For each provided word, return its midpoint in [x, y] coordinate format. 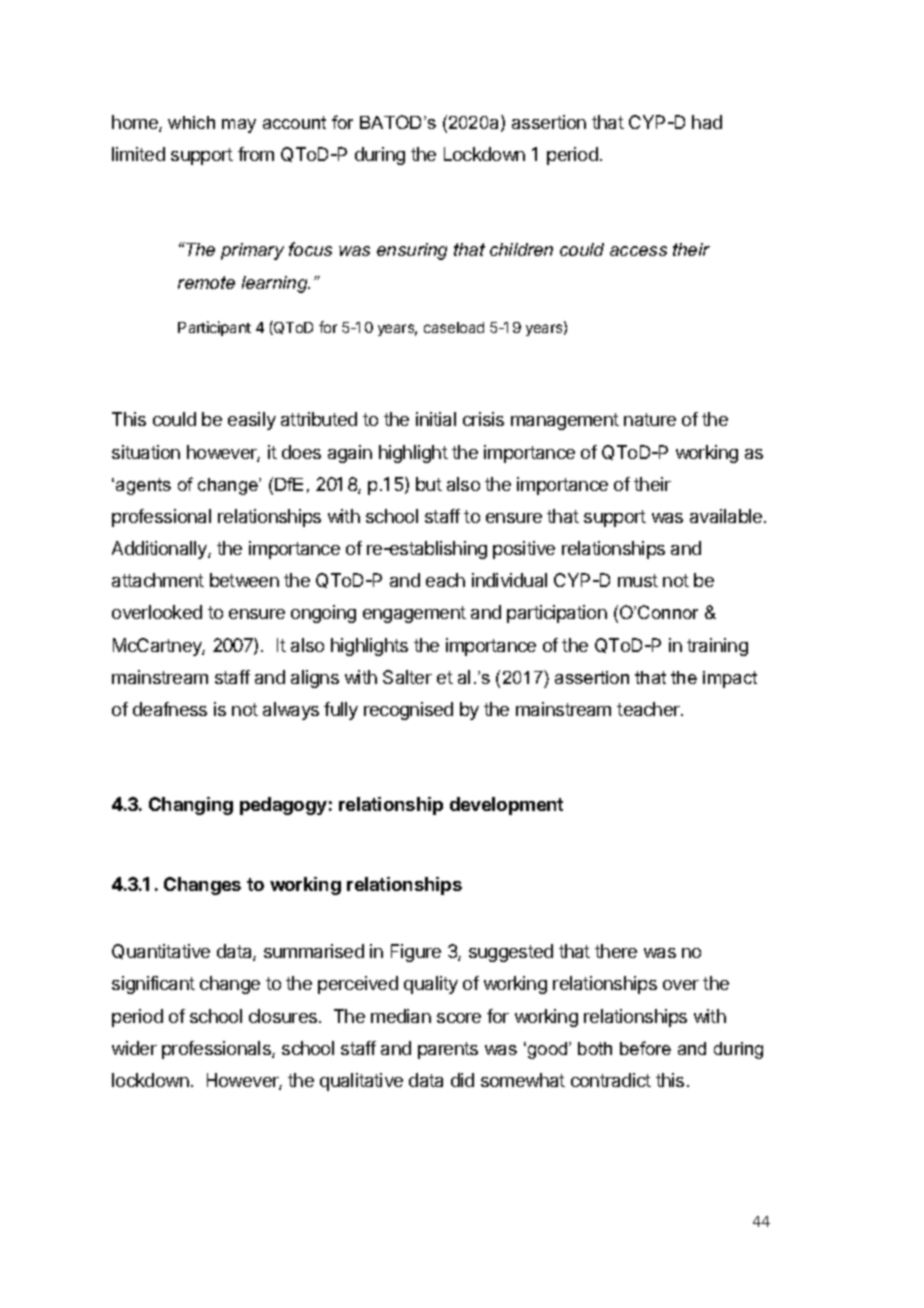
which [191, 122]
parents [448, 1050]
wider [134, 1048]
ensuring [412, 251]
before [645, 1048]
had [707, 122]
